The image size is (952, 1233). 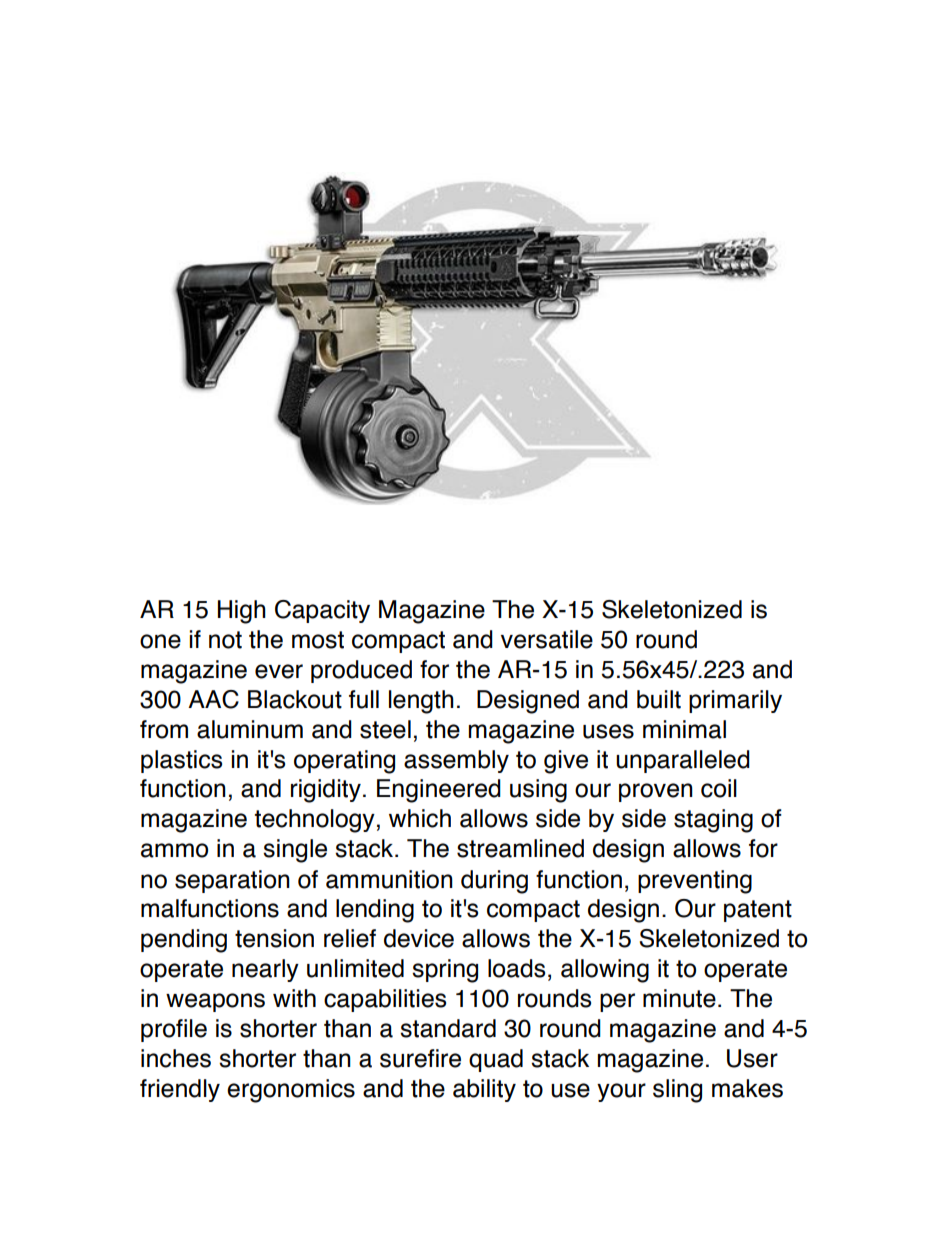 What do you see at coordinates (180, 1090) in the screenshot?
I see `friendly` at bounding box center [180, 1090].
